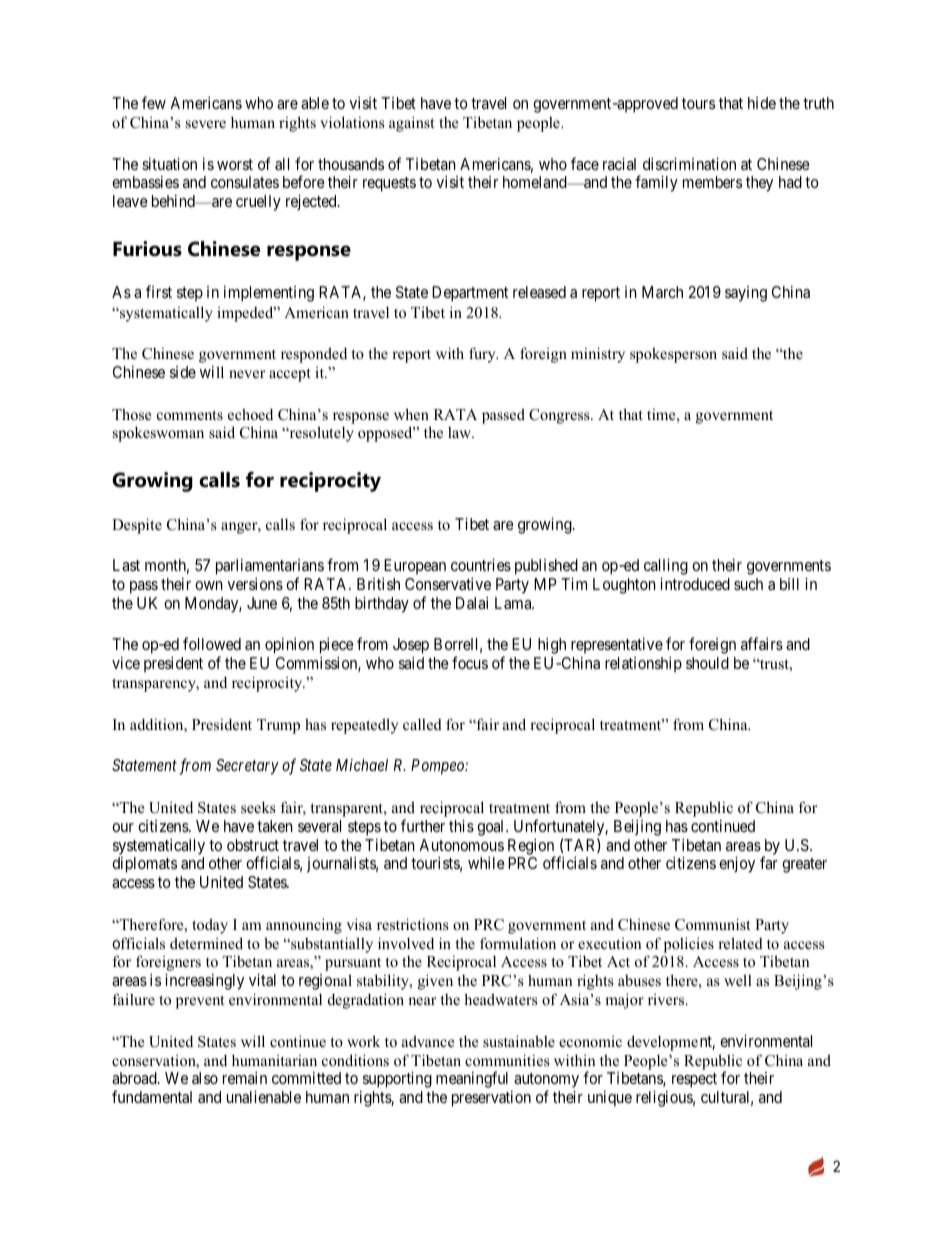  What do you see at coordinates (422, 724) in the screenshot?
I see `called` at bounding box center [422, 724].
